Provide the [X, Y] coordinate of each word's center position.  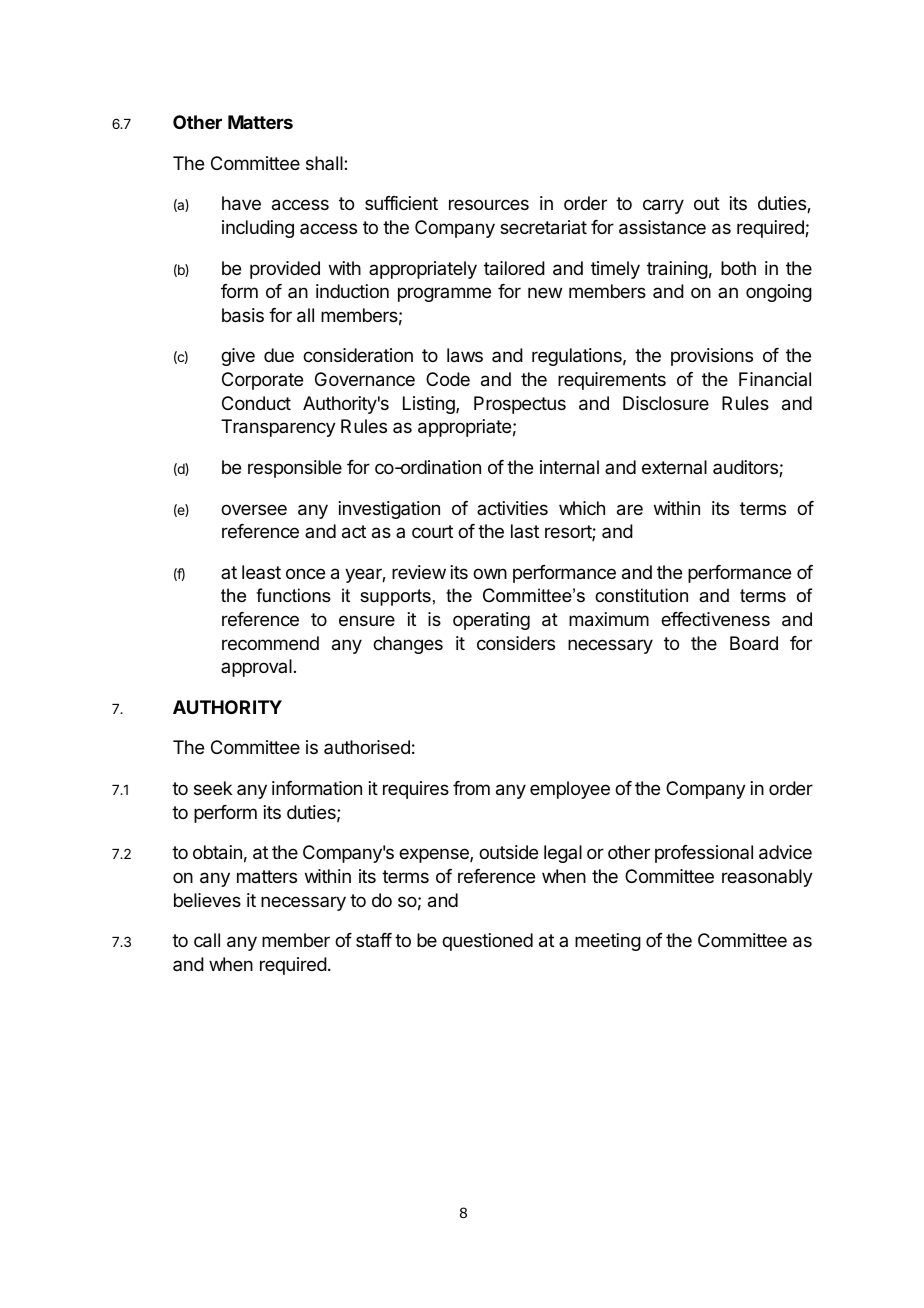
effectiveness [715, 619]
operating [491, 621]
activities [512, 508]
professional [704, 854]
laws [465, 355]
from [471, 788]
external [674, 467]
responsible [295, 469]
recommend [270, 643]
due [279, 355]
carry [663, 206]
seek [213, 788]
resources [489, 204]
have [241, 203]
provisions [712, 357]
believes [207, 900]
